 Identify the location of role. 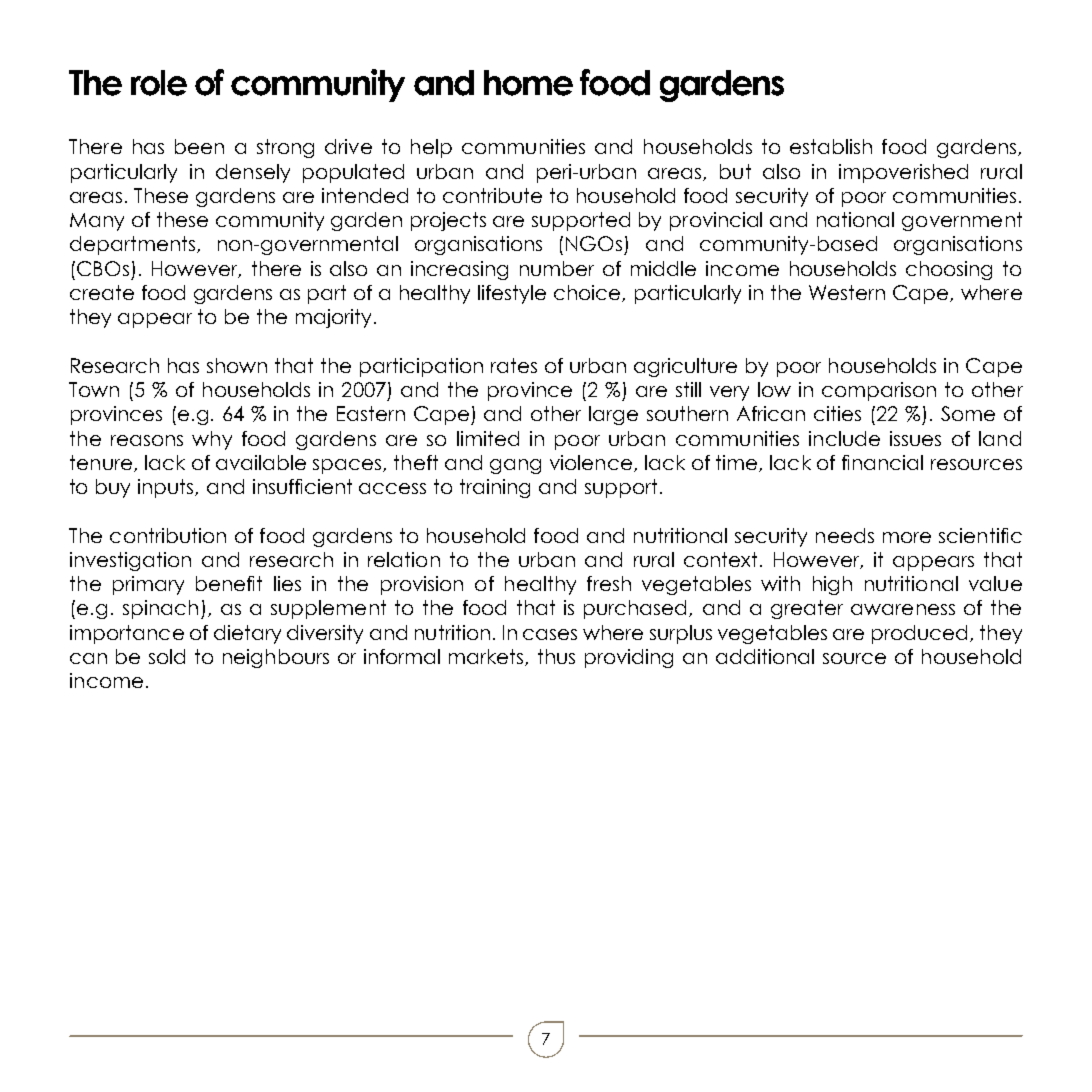
(159, 83).
